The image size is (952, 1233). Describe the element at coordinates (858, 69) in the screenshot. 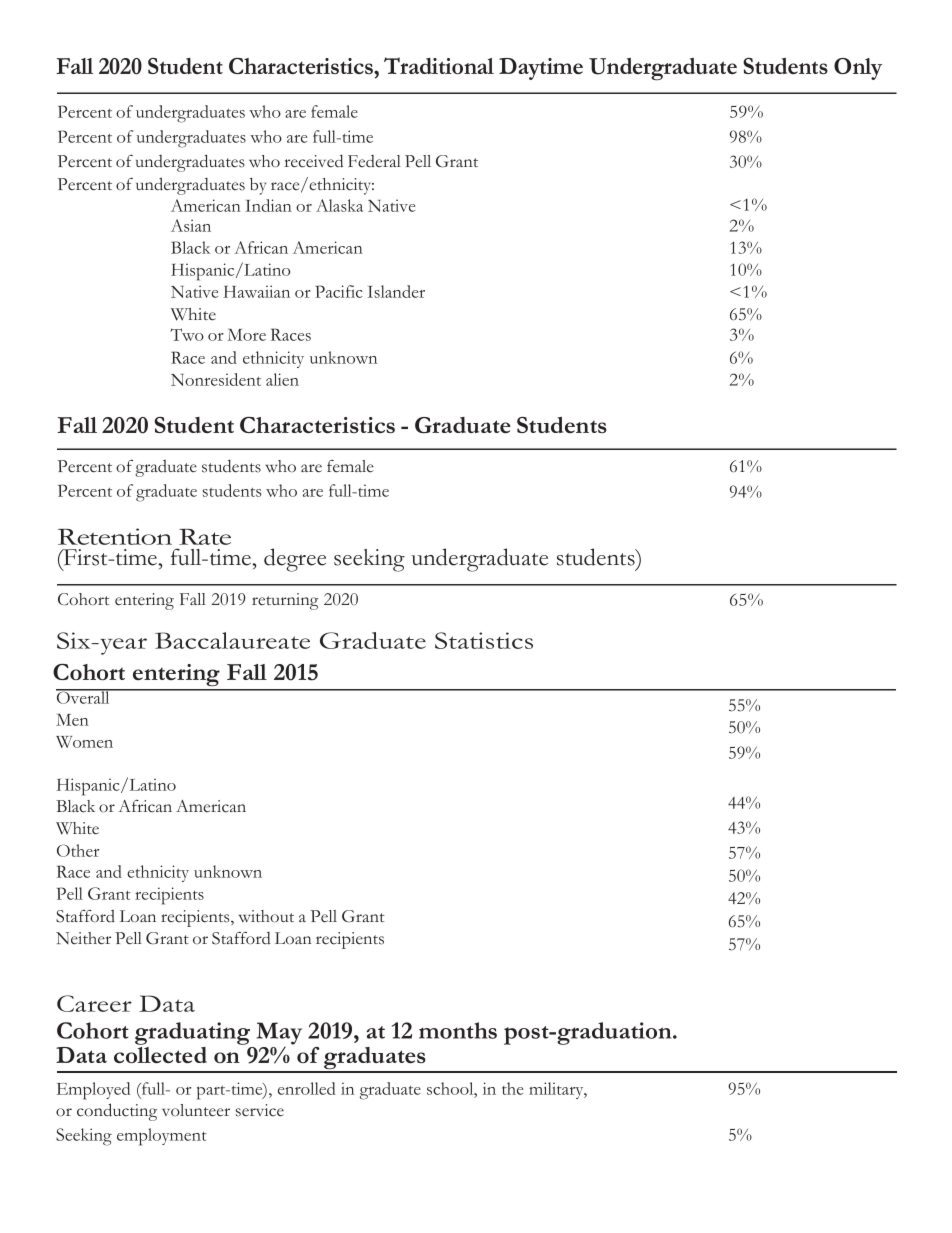

I see `Only` at that location.
